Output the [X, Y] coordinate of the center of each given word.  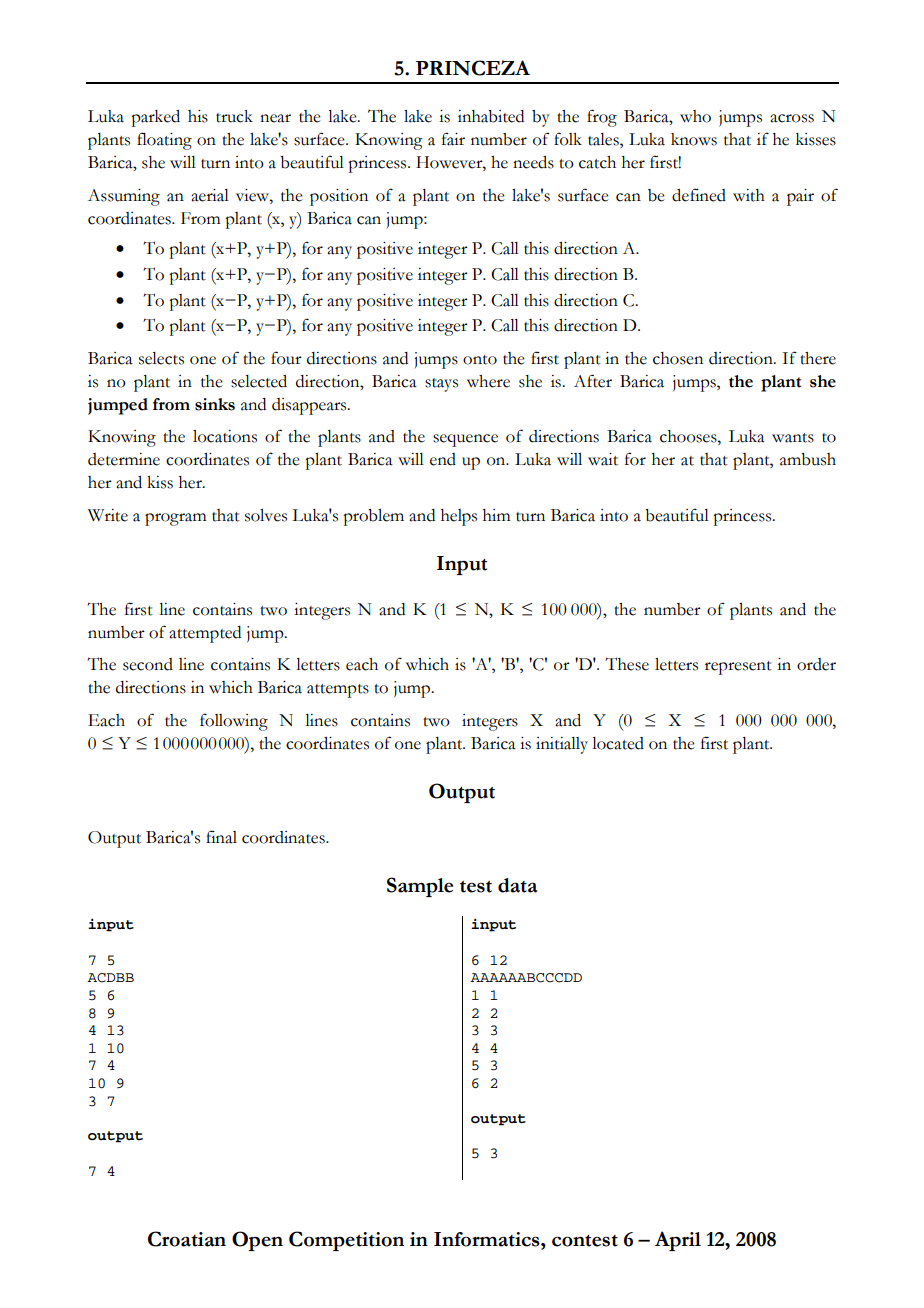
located [618, 743]
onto [480, 360]
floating [164, 141]
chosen [678, 358]
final [221, 837]
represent [738, 668]
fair [453, 139]
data [518, 885]
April [677, 1241]
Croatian [187, 1239]
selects [161, 358]
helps [459, 517]
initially [562, 745]
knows [694, 139]
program [175, 519]
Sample [420, 887]
